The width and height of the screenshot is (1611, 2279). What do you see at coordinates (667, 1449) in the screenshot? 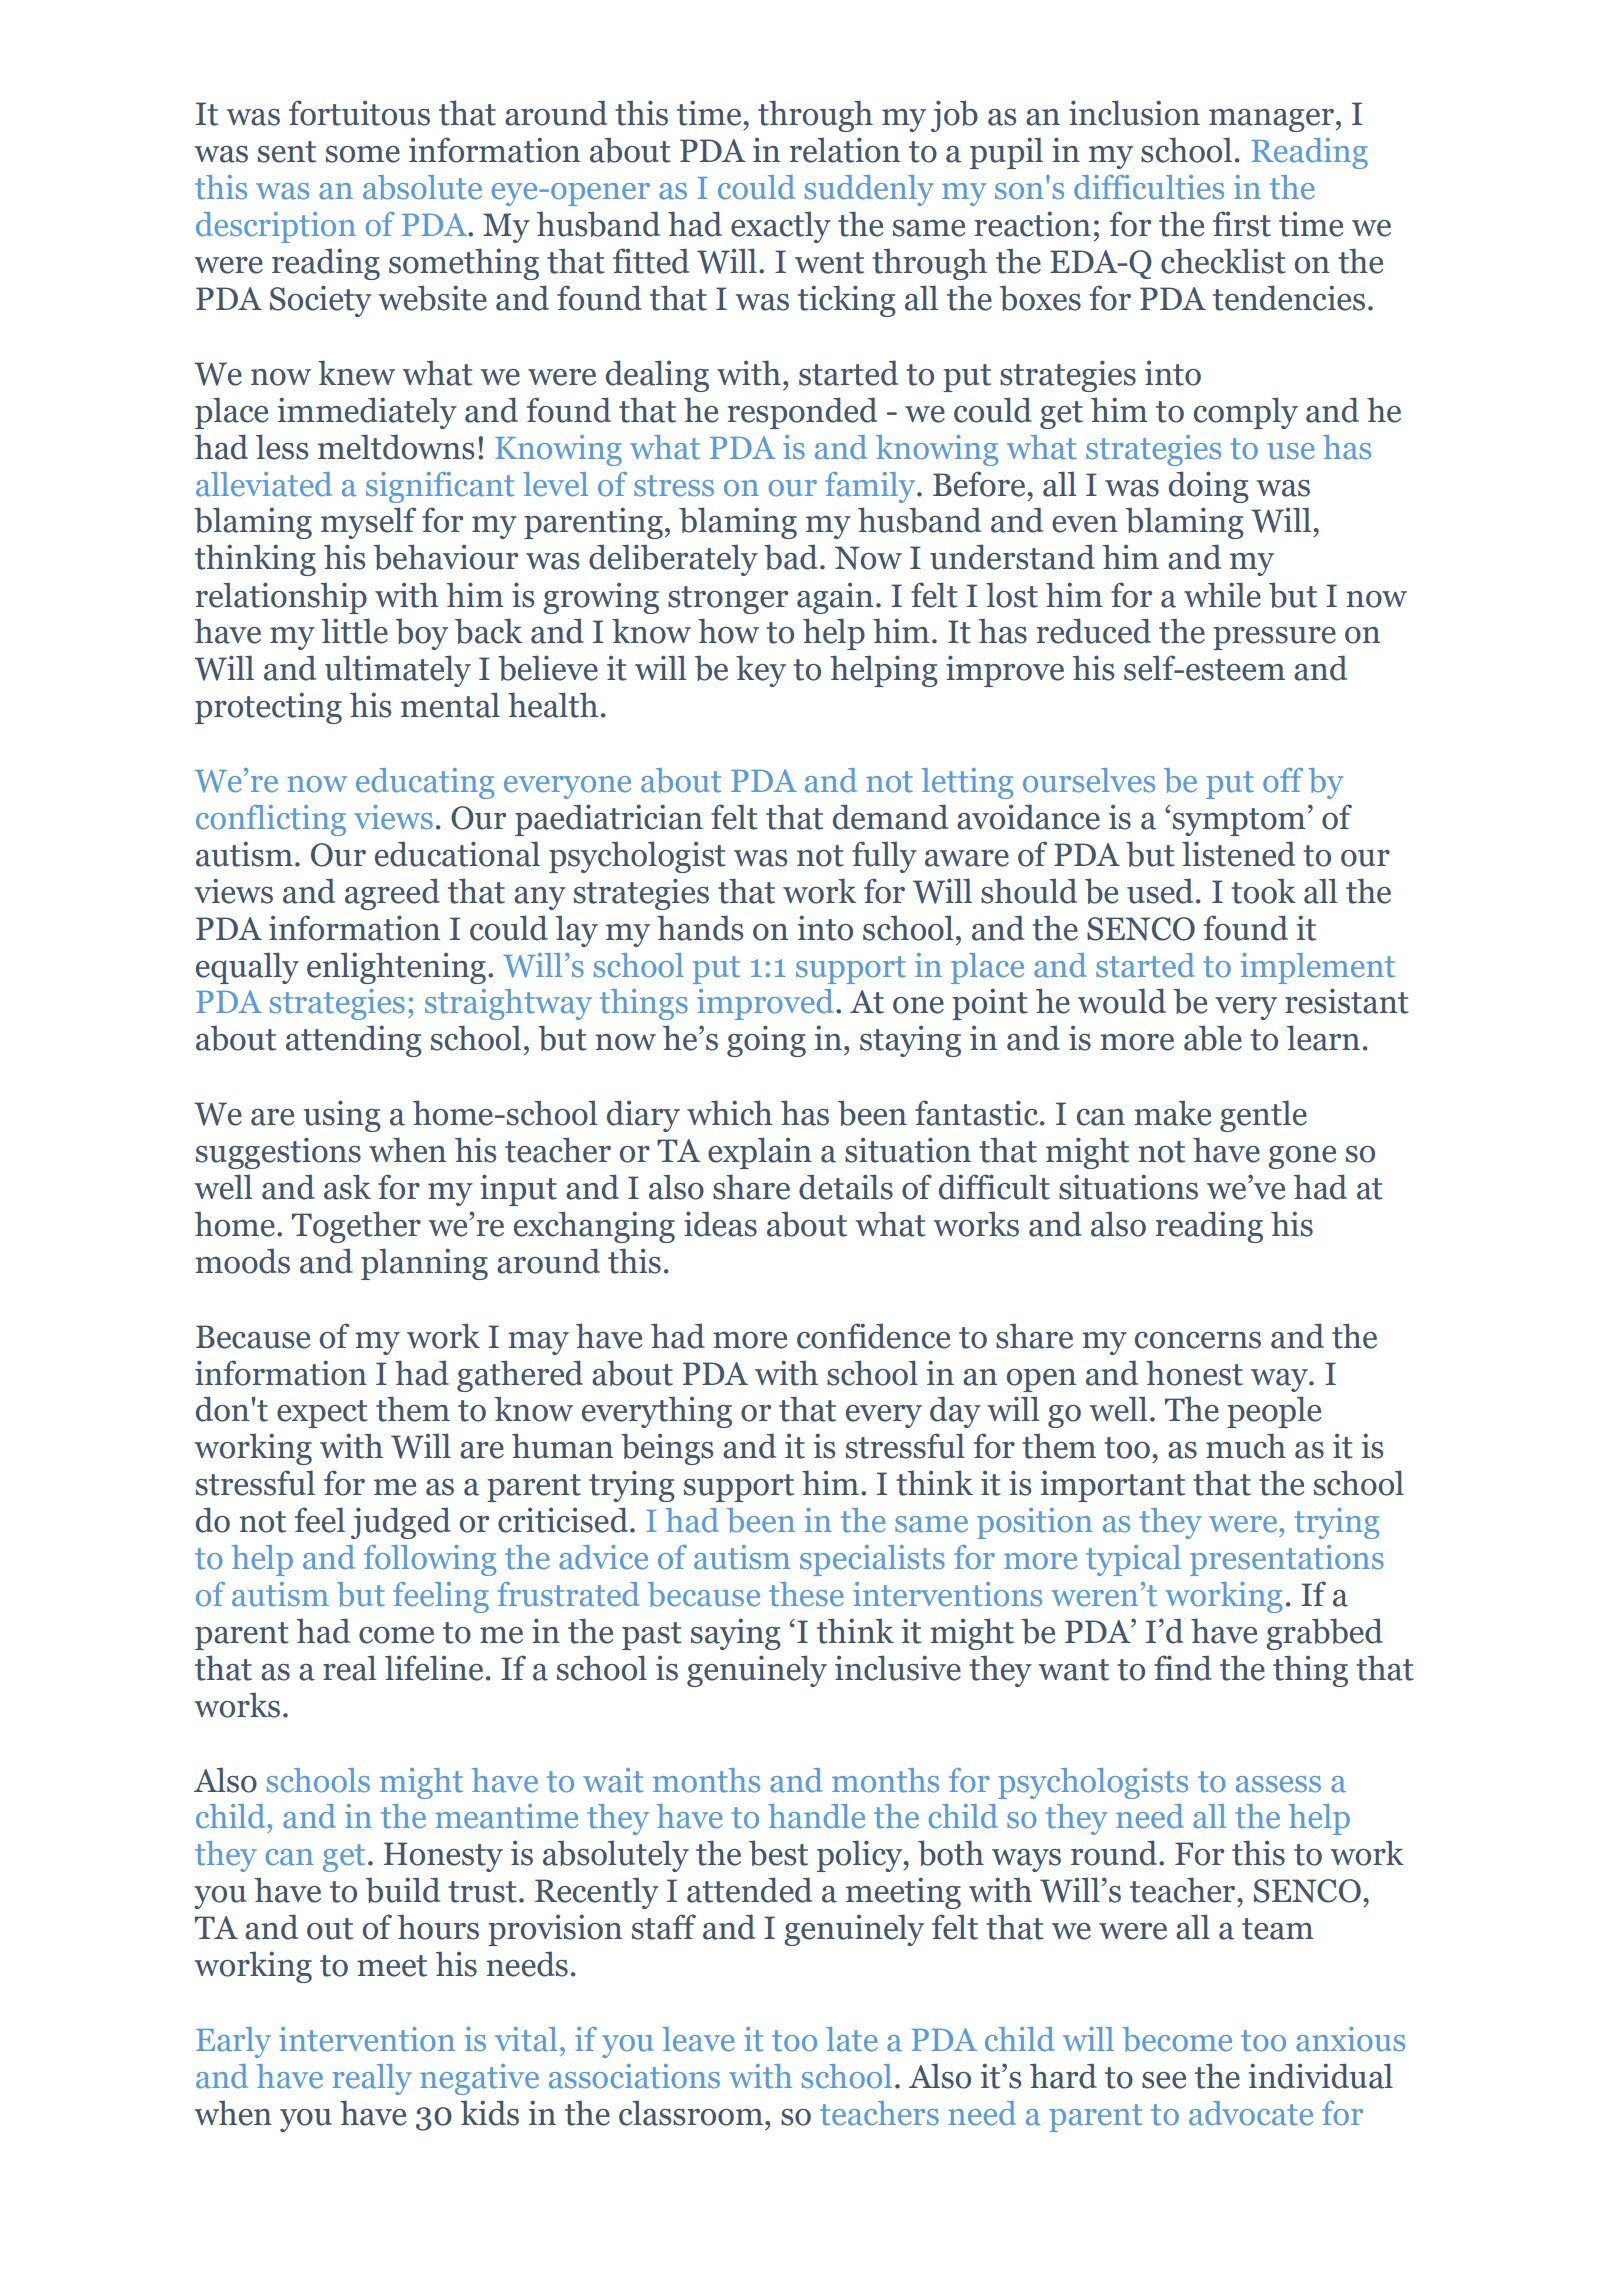
I see `beings` at bounding box center [667, 1449].
